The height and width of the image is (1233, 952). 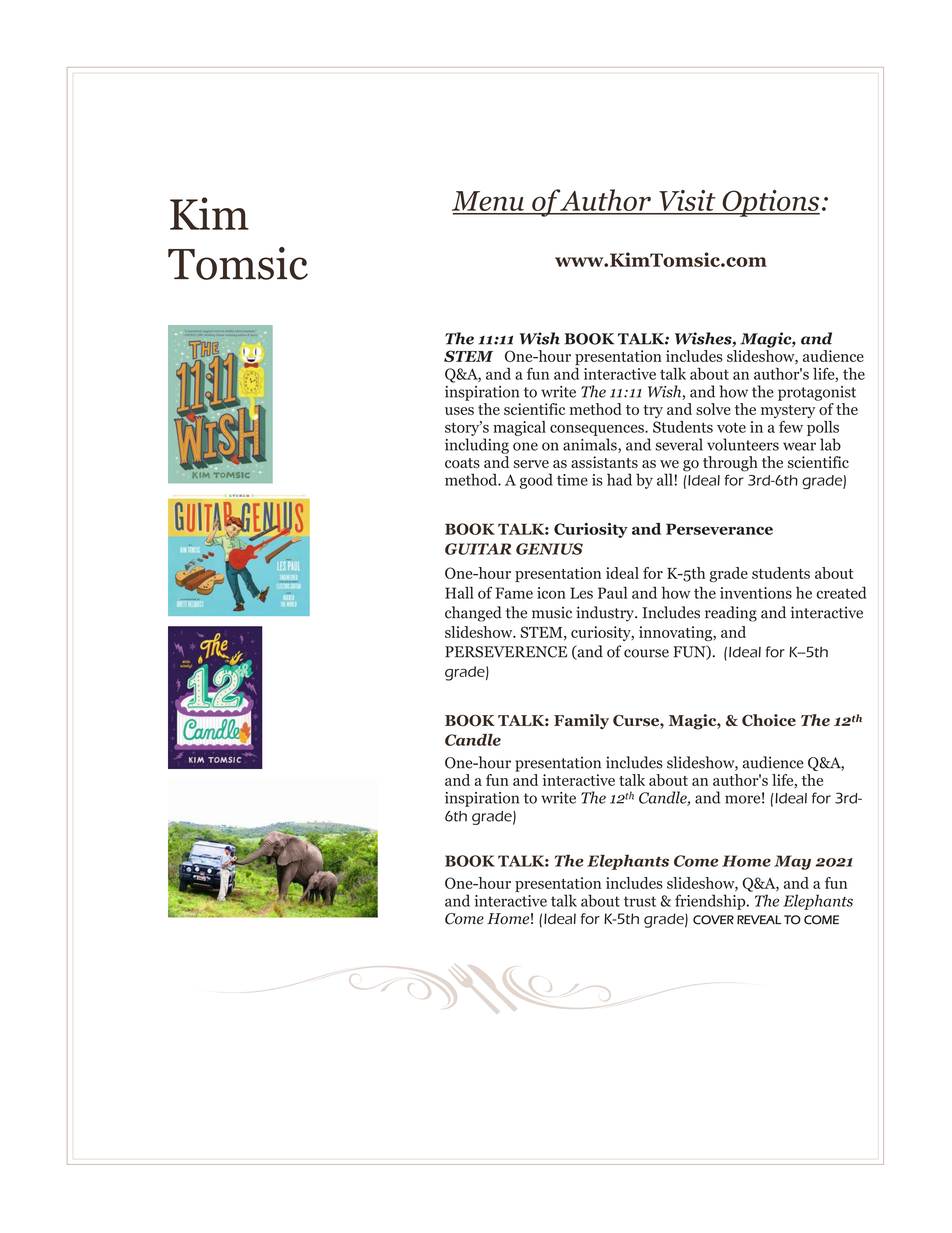 What do you see at coordinates (646, 653) in the image?
I see `course` at bounding box center [646, 653].
